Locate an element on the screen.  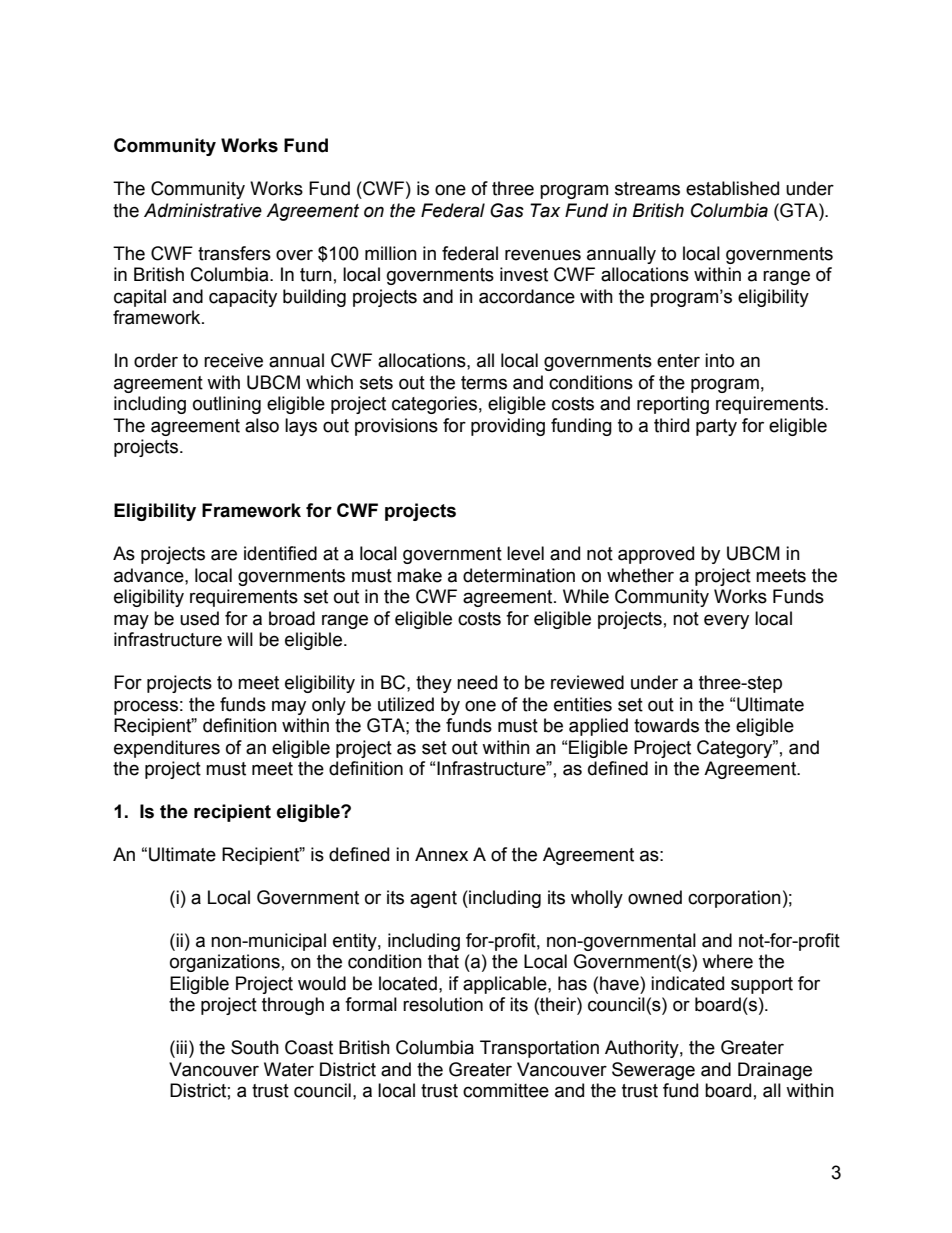
Administrative is located at coordinates (203, 210).
